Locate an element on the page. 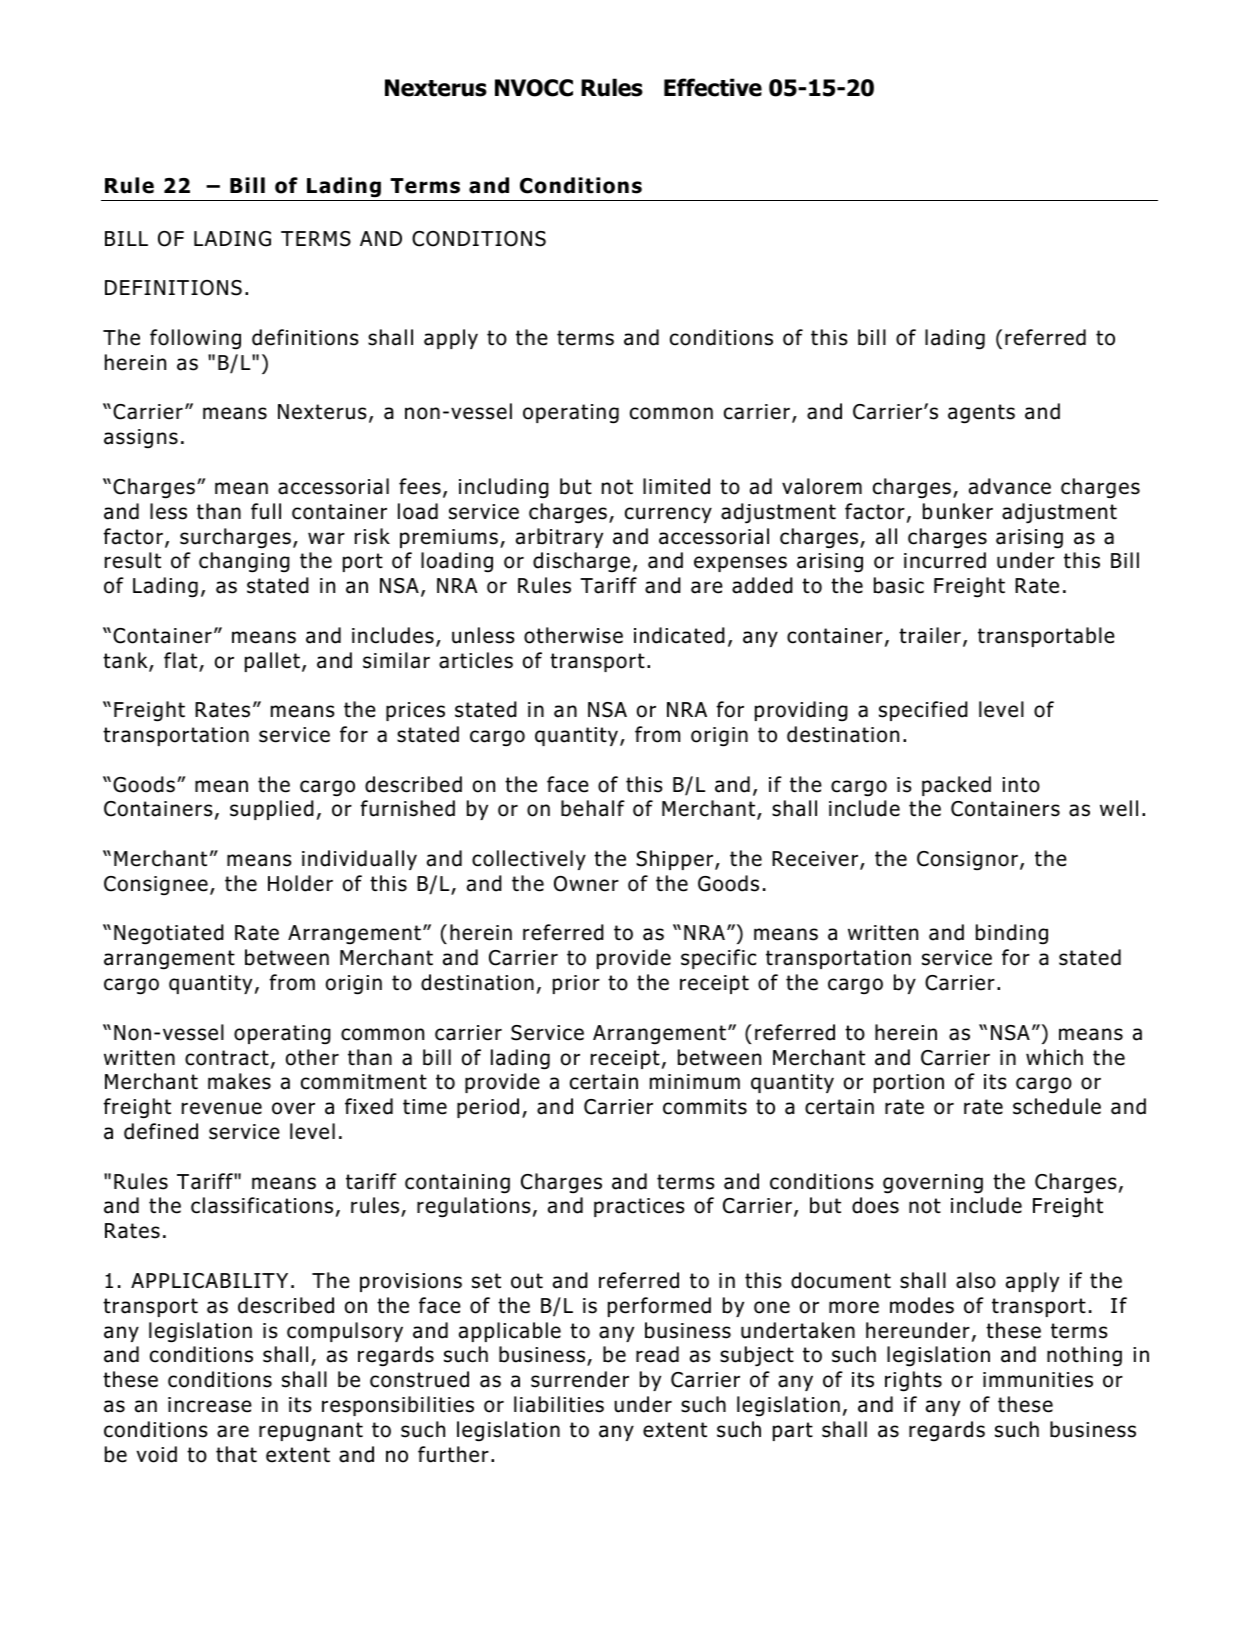 The width and height of the page is (1258, 1628). increase is located at coordinates (210, 1405).
